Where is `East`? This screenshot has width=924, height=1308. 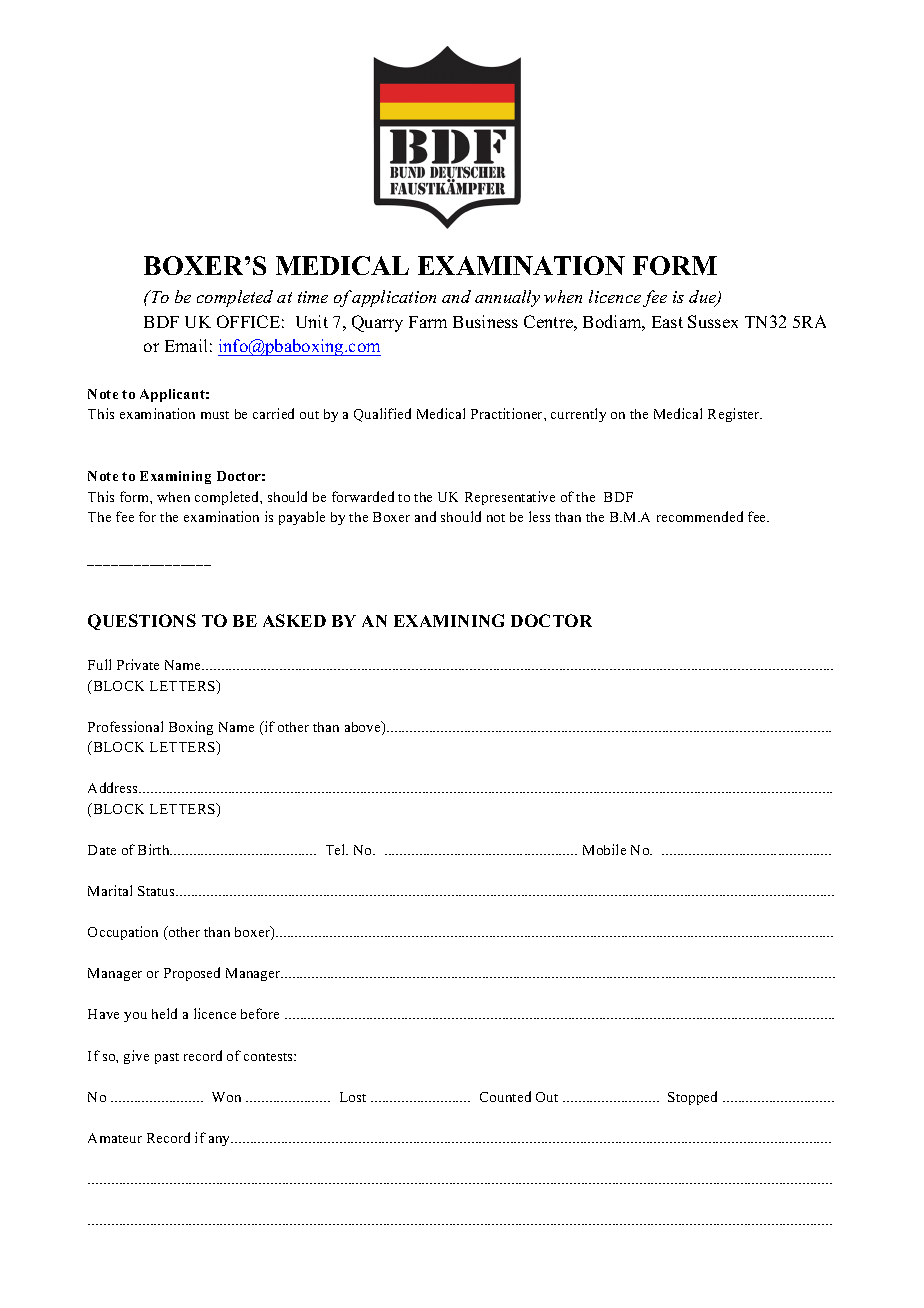 East is located at coordinates (667, 322).
